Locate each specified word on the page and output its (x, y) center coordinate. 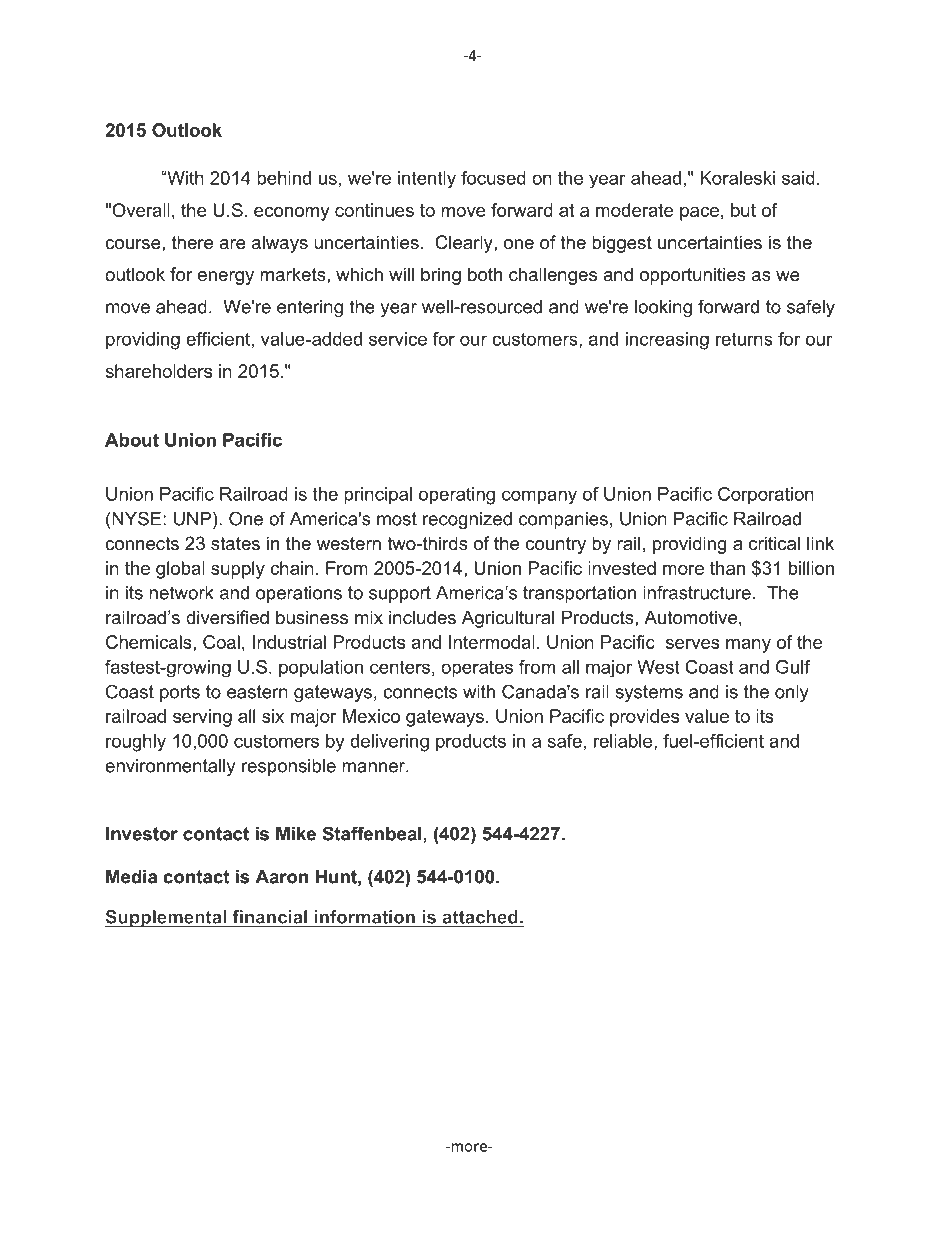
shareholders (158, 371)
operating (457, 496)
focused (493, 178)
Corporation (766, 496)
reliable (624, 742)
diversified (227, 617)
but (743, 210)
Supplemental (167, 919)
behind (284, 178)
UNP (192, 519)
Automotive (690, 617)
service (398, 339)
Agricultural (508, 619)
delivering (389, 743)
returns (744, 339)
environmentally (170, 767)
